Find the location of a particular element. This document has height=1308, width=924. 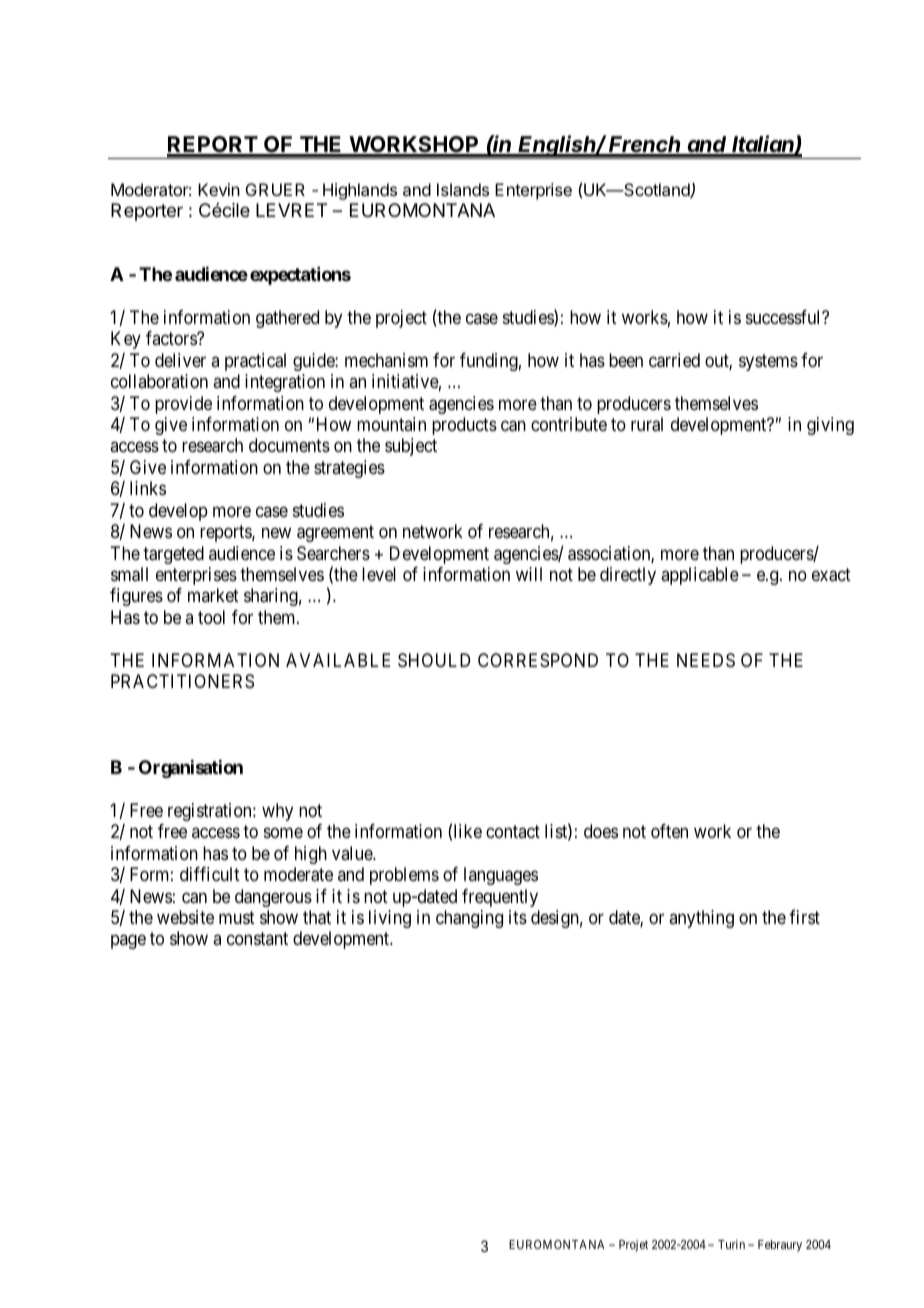

systems is located at coordinates (768, 362).
